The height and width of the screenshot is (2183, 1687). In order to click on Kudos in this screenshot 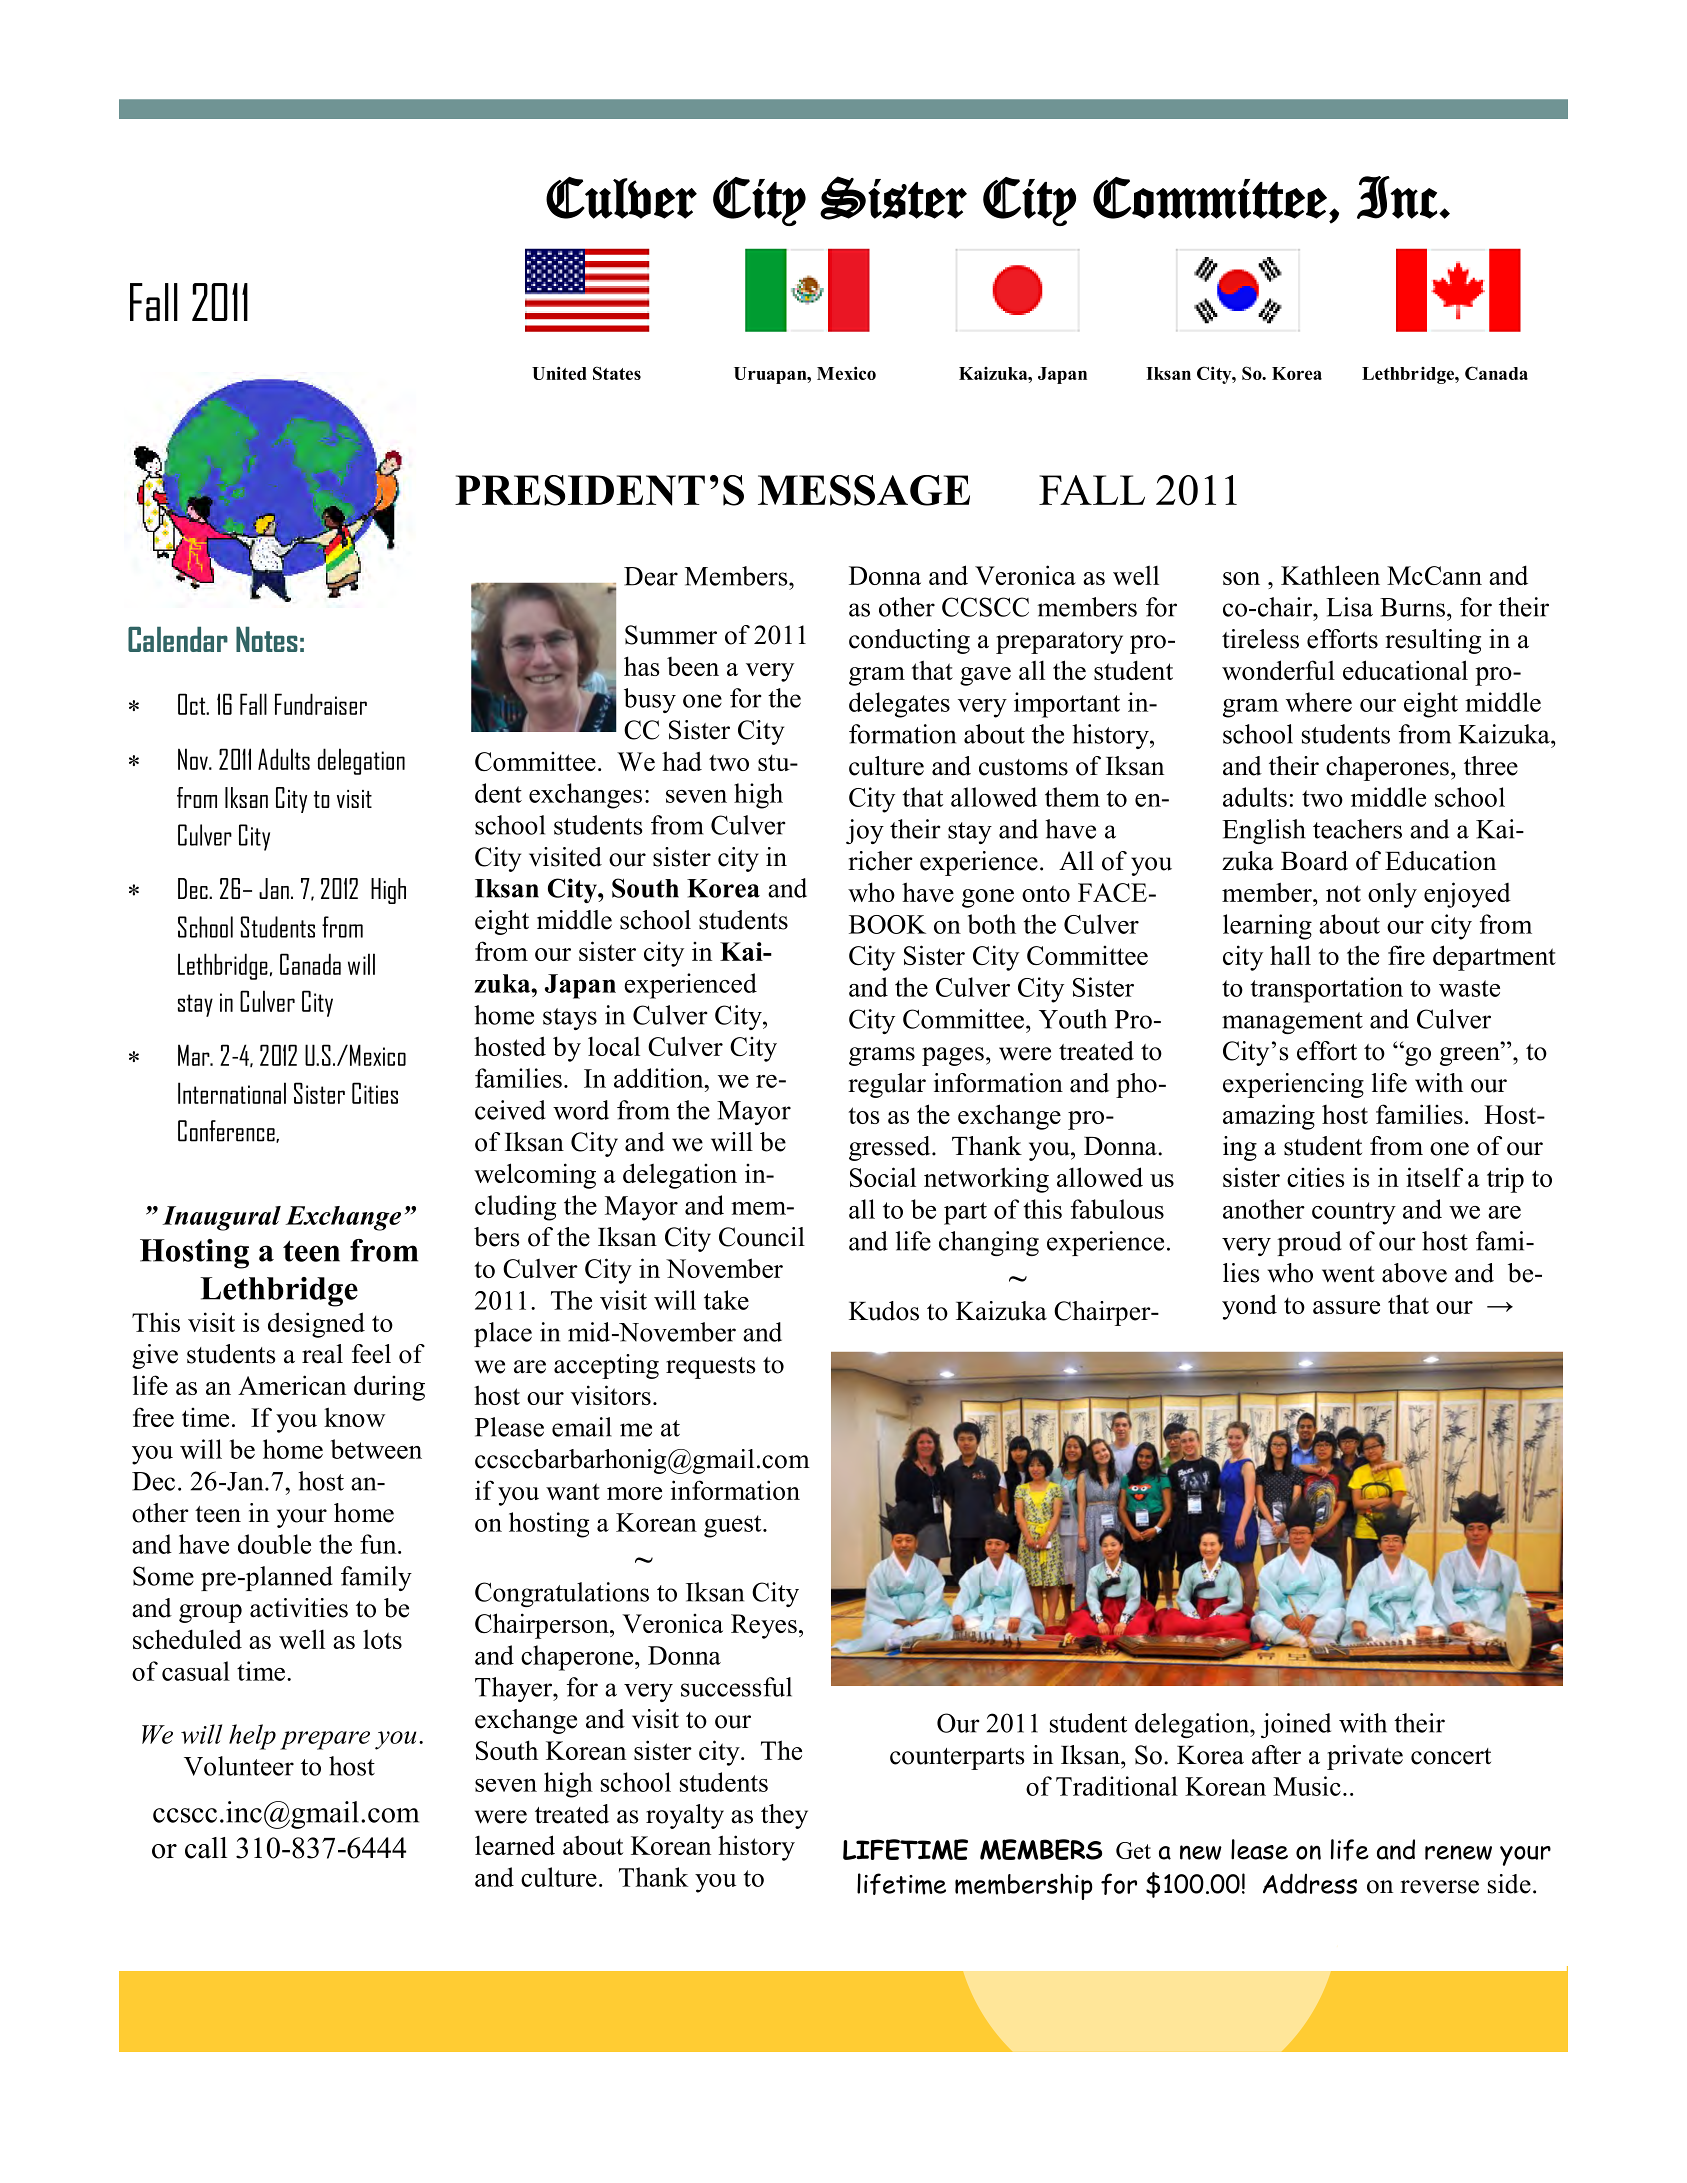, I will do `click(884, 1311)`.
